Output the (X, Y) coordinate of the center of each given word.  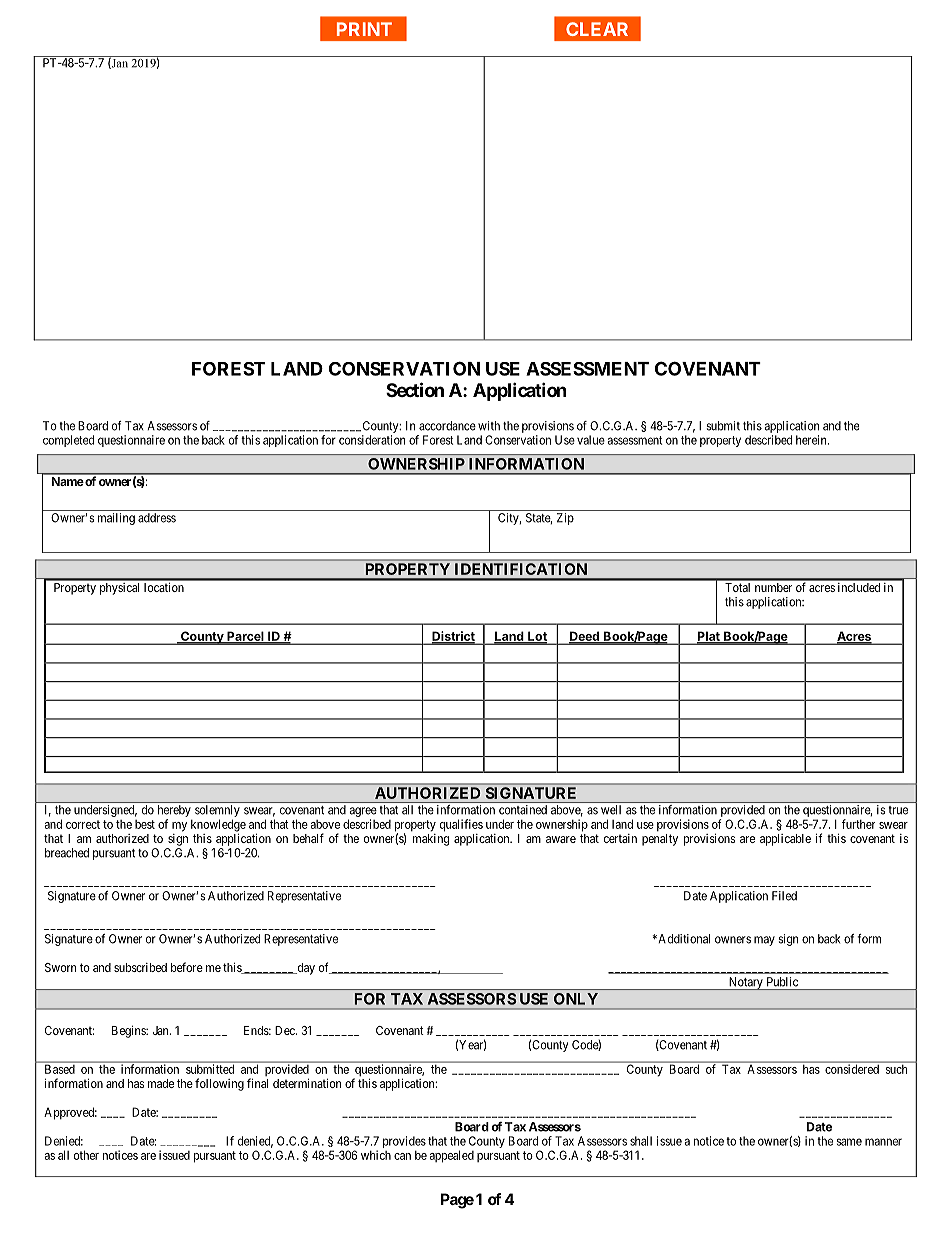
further (858, 824)
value (591, 440)
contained (523, 810)
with (489, 426)
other (86, 1155)
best (145, 824)
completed (68, 441)
